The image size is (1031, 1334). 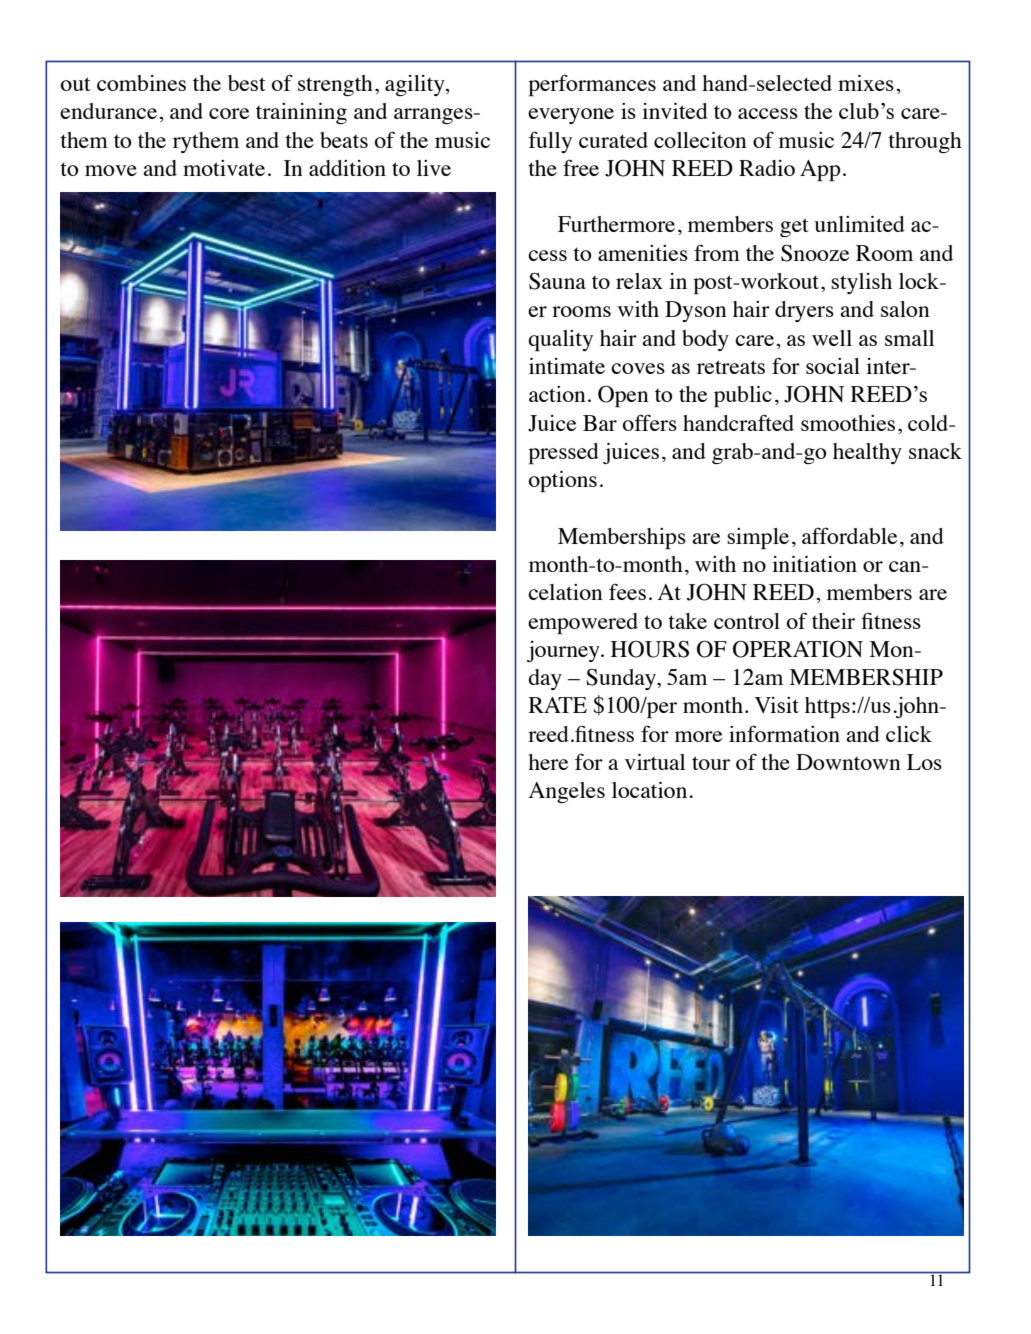 What do you see at coordinates (571, 116) in the screenshot?
I see `everyone` at bounding box center [571, 116].
